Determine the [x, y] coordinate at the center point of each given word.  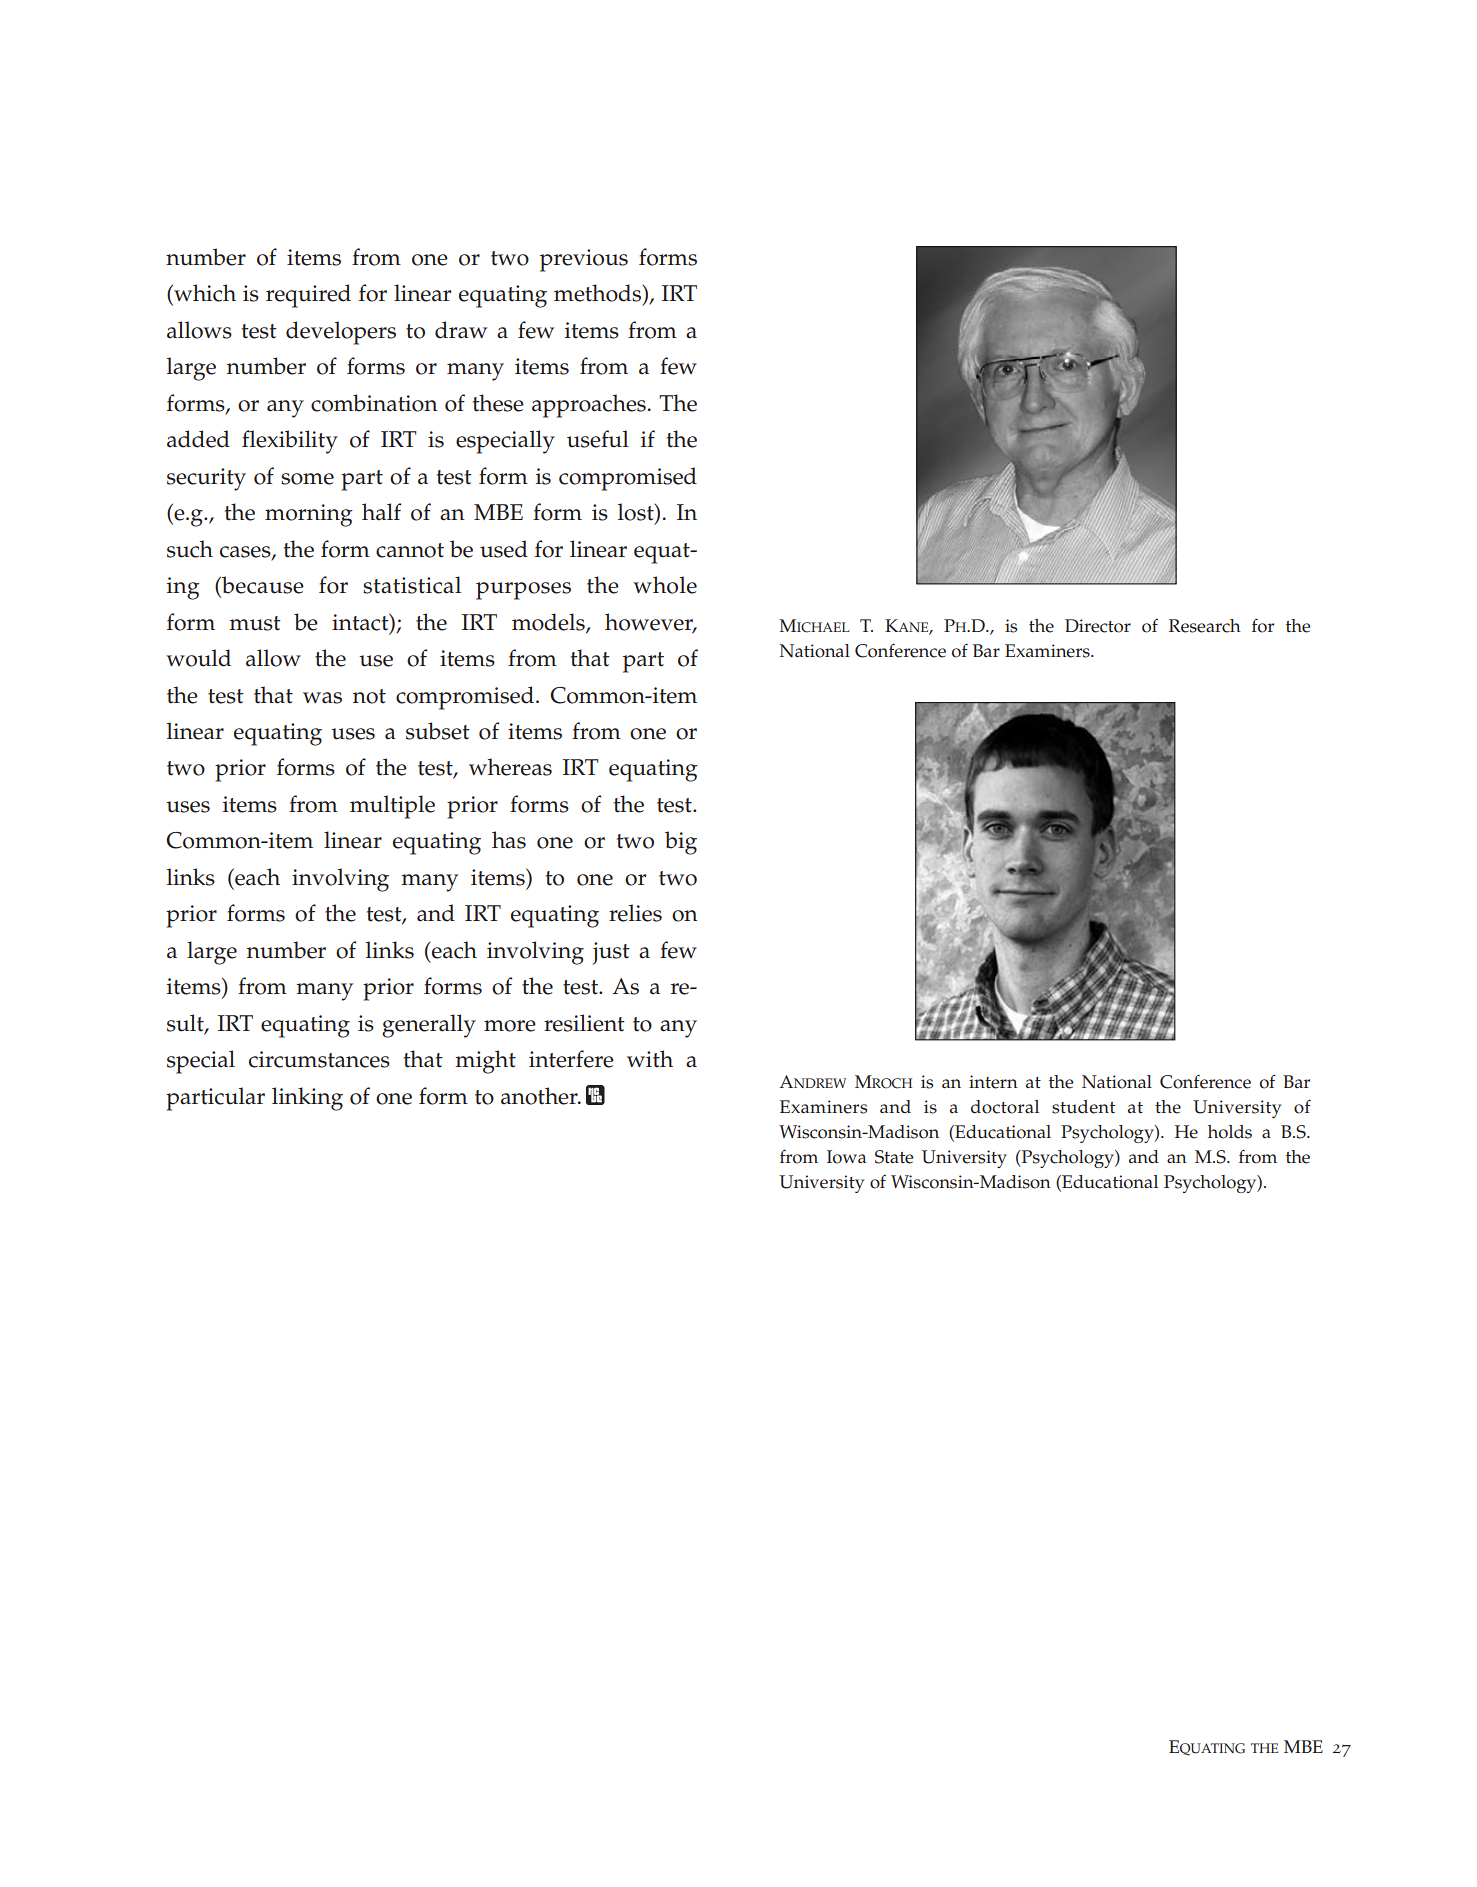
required [308, 296]
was [322, 698]
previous [584, 260]
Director [1098, 626]
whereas [510, 767]
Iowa [846, 1157]
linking [307, 1099]
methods [598, 293]
